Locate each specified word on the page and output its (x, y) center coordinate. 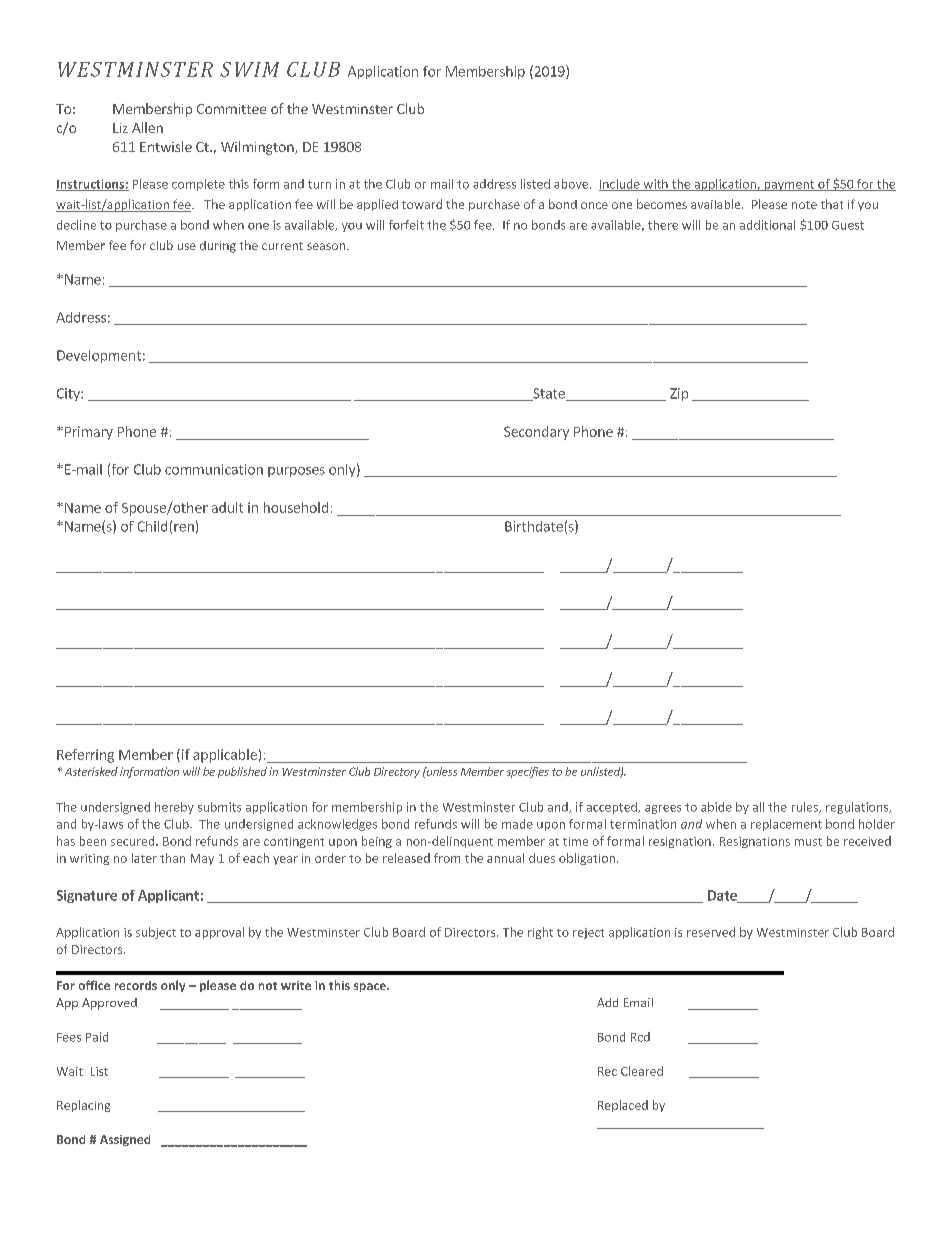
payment (789, 185)
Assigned (125, 1140)
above (572, 184)
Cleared (642, 1071)
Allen (147, 127)
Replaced (623, 1106)
